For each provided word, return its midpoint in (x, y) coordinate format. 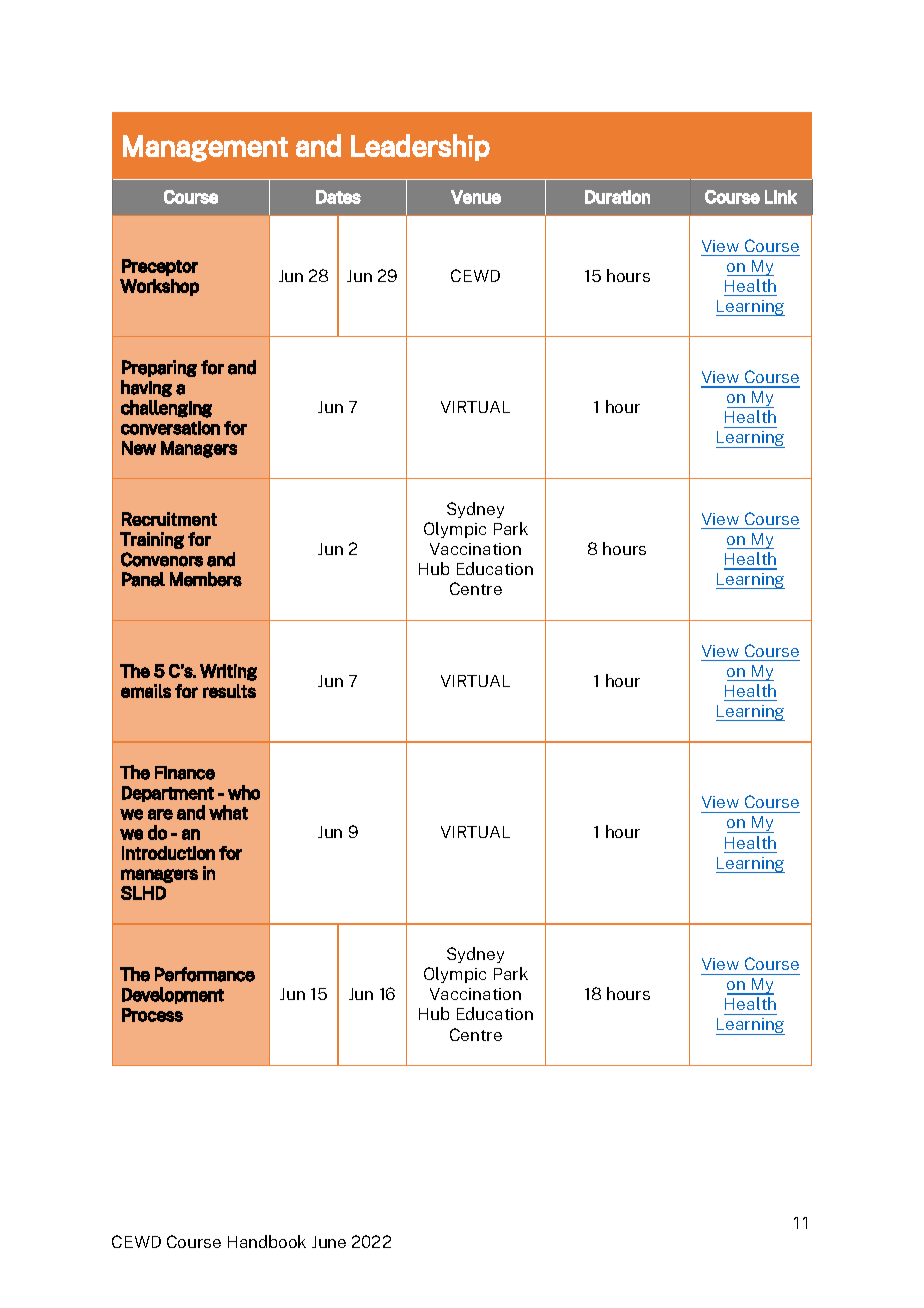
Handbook (267, 1241)
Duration (617, 197)
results (229, 691)
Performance (205, 974)
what (228, 812)
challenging (166, 409)
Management (205, 148)
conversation (170, 428)
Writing (228, 672)
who (244, 792)
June (329, 1242)
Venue (476, 197)
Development (173, 995)
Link (781, 197)
